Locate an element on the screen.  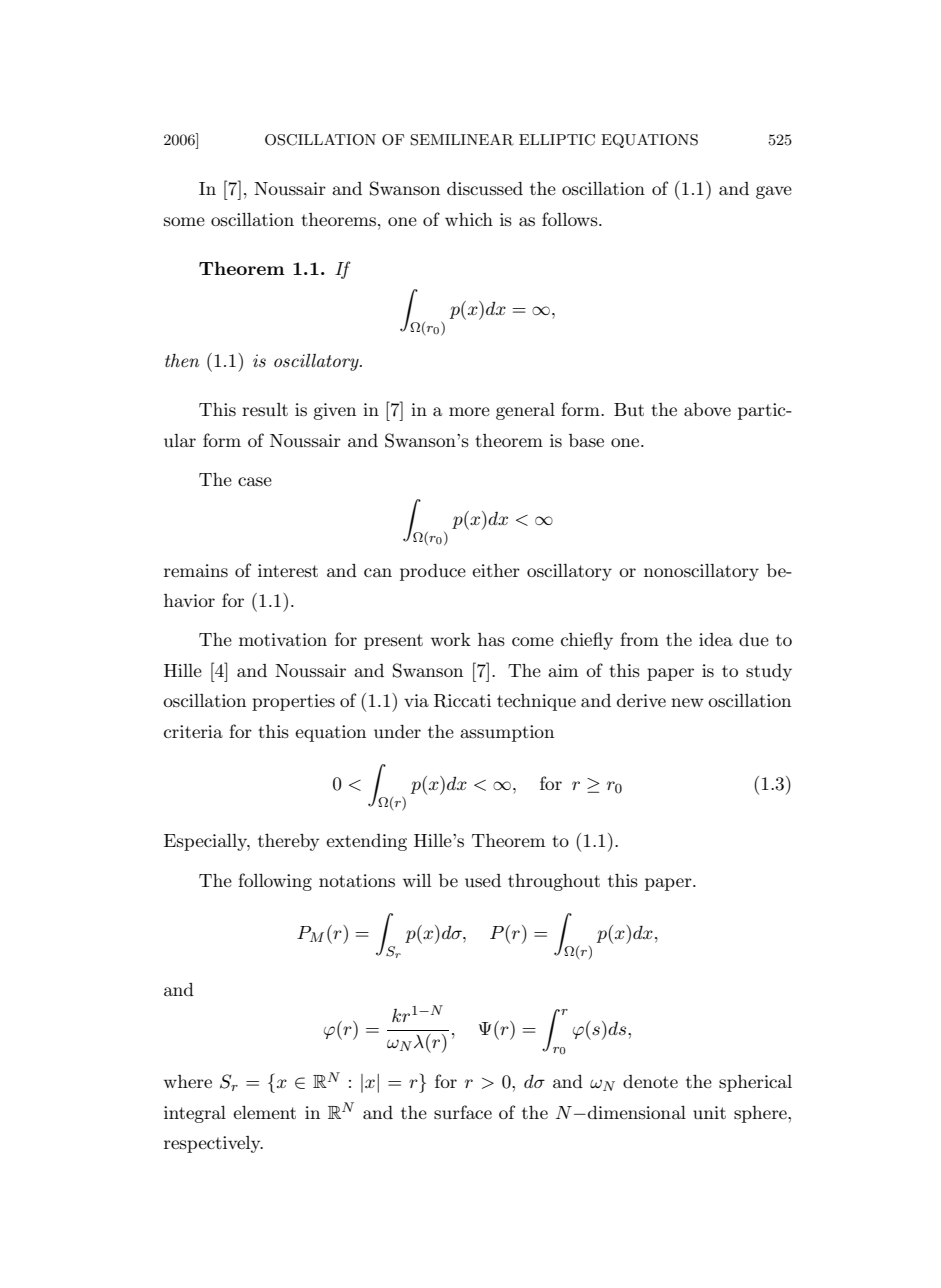
surface is located at coordinates (463, 1112).
